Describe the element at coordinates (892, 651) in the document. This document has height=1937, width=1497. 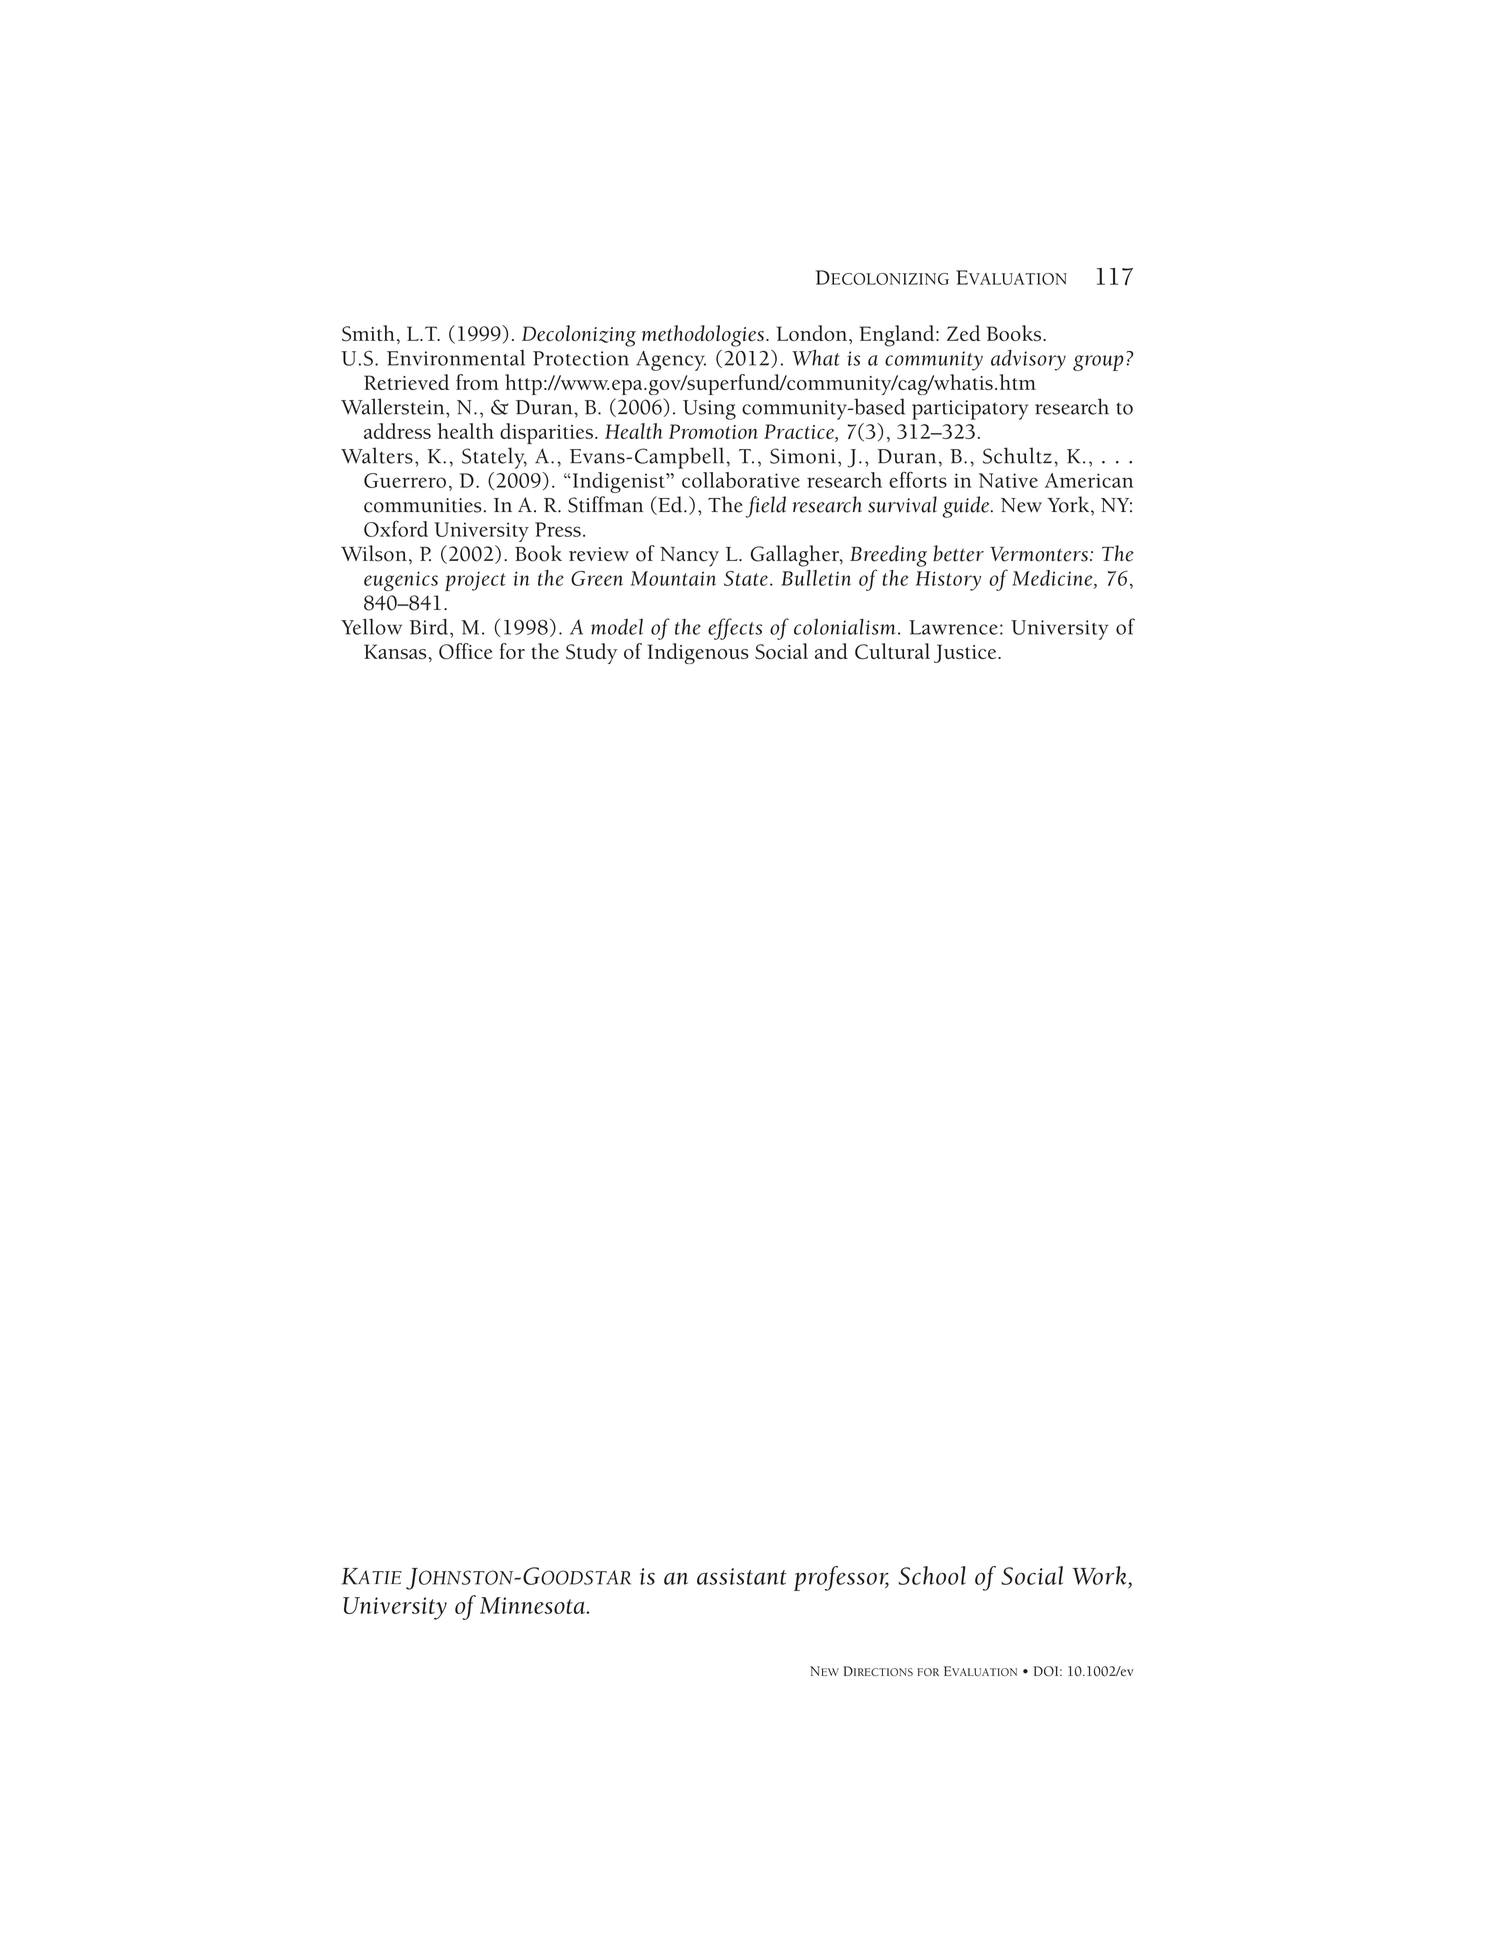
I see `Cultural` at that location.
